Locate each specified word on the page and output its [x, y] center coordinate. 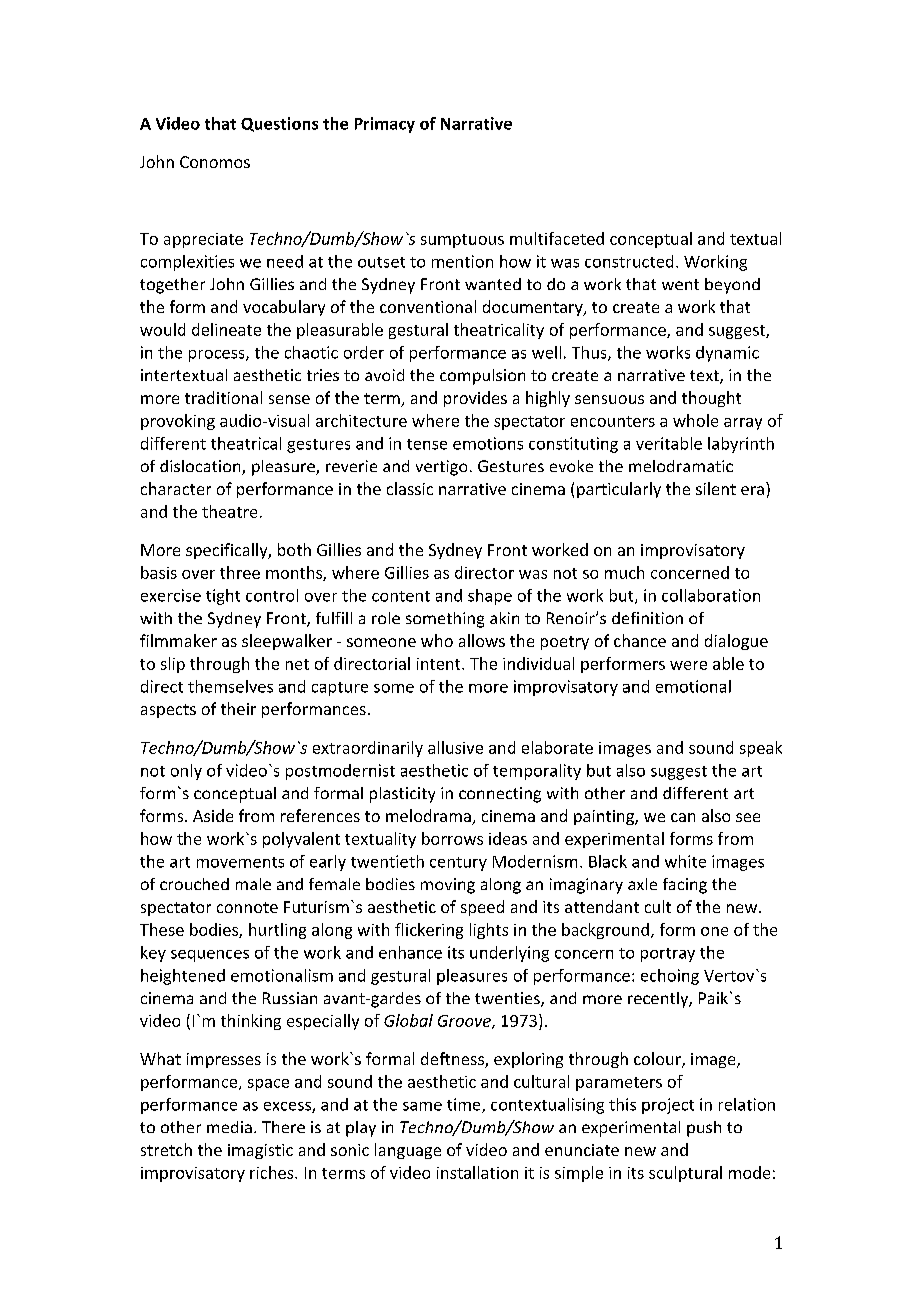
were [688, 665]
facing [685, 886]
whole [695, 420]
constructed [629, 261]
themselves [230, 686]
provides [475, 399]
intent [440, 664]
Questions [279, 124]
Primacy [385, 125]
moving [448, 886]
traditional [223, 397]
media [229, 1127]
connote [247, 907]
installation [477, 1172]
